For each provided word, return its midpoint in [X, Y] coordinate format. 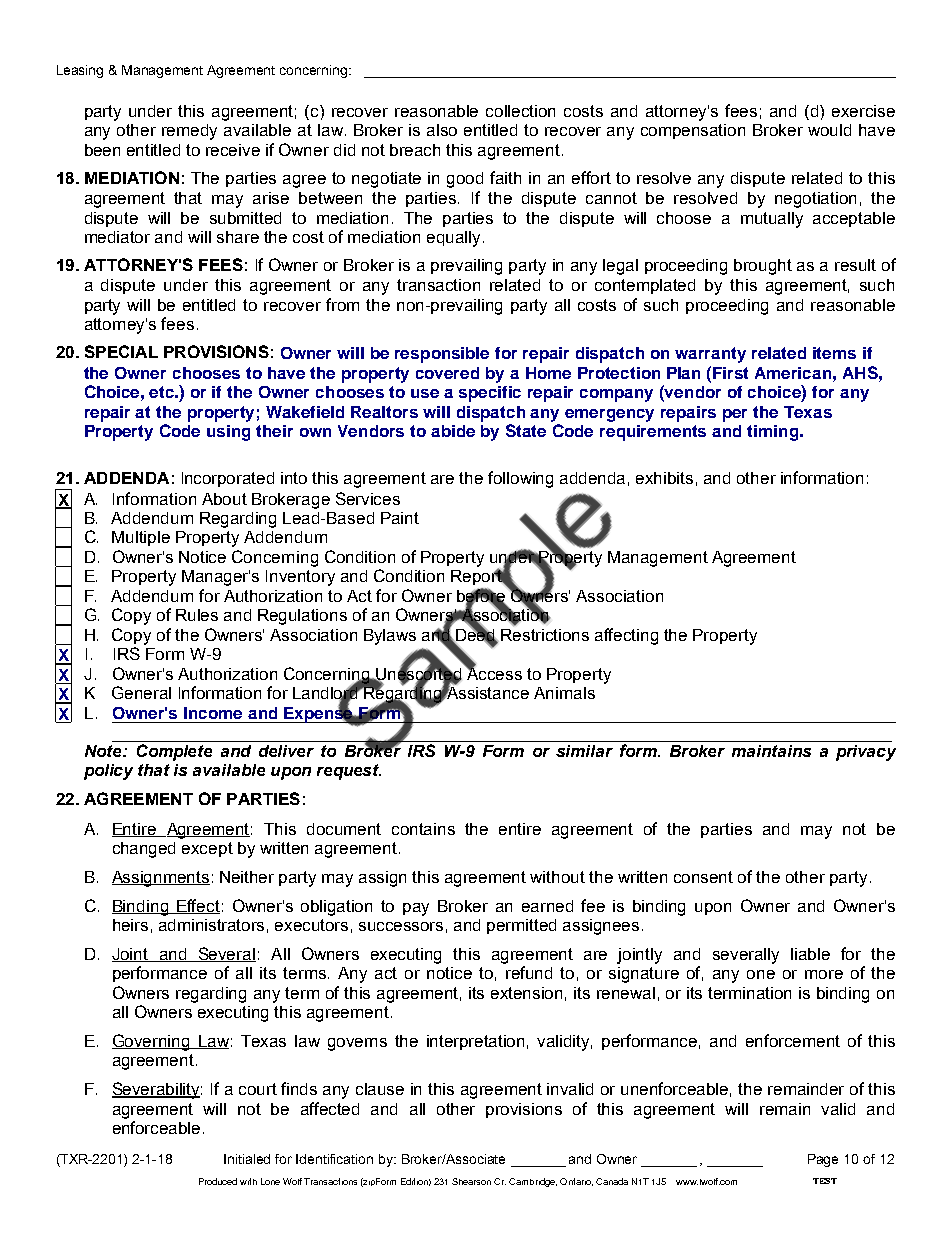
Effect [197, 906]
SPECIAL [121, 351]
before [481, 596]
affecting [626, 636]
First [730, 373]
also [442, 130]
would [829, 130]
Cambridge [533, 1182]
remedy [189, 132]
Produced [218, 1181]
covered [447, 373]
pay [416, 909]
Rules [197, 615]
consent [703, 877]
